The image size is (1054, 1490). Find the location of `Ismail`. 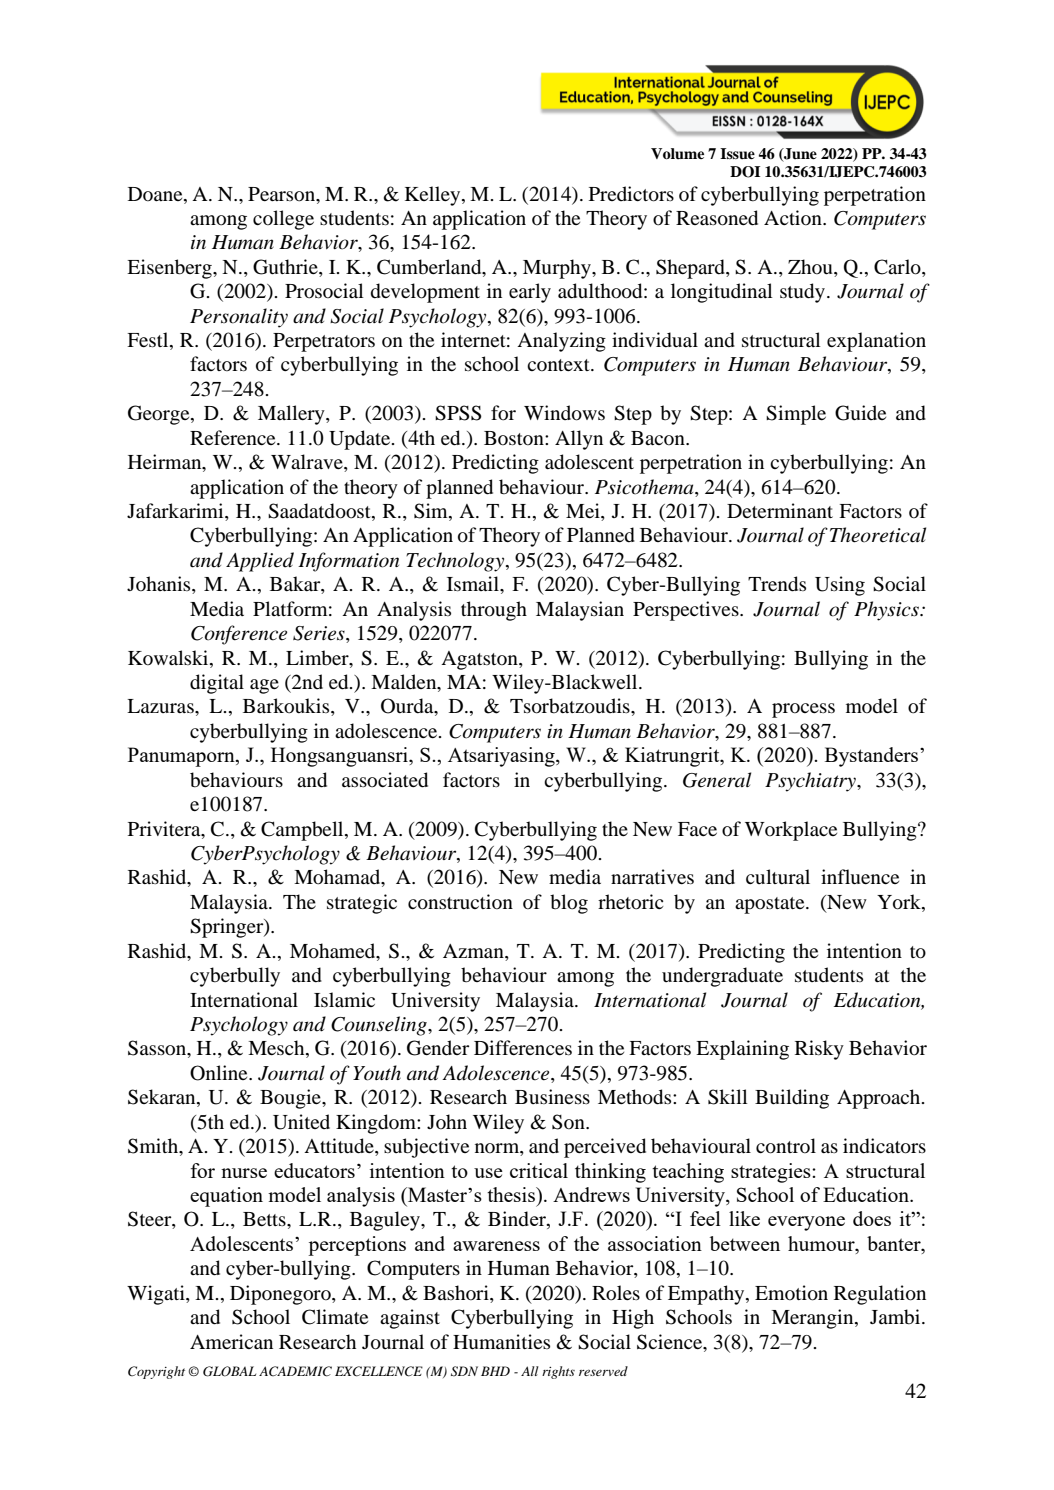

Ismail is located at coordinates (474, 583).
